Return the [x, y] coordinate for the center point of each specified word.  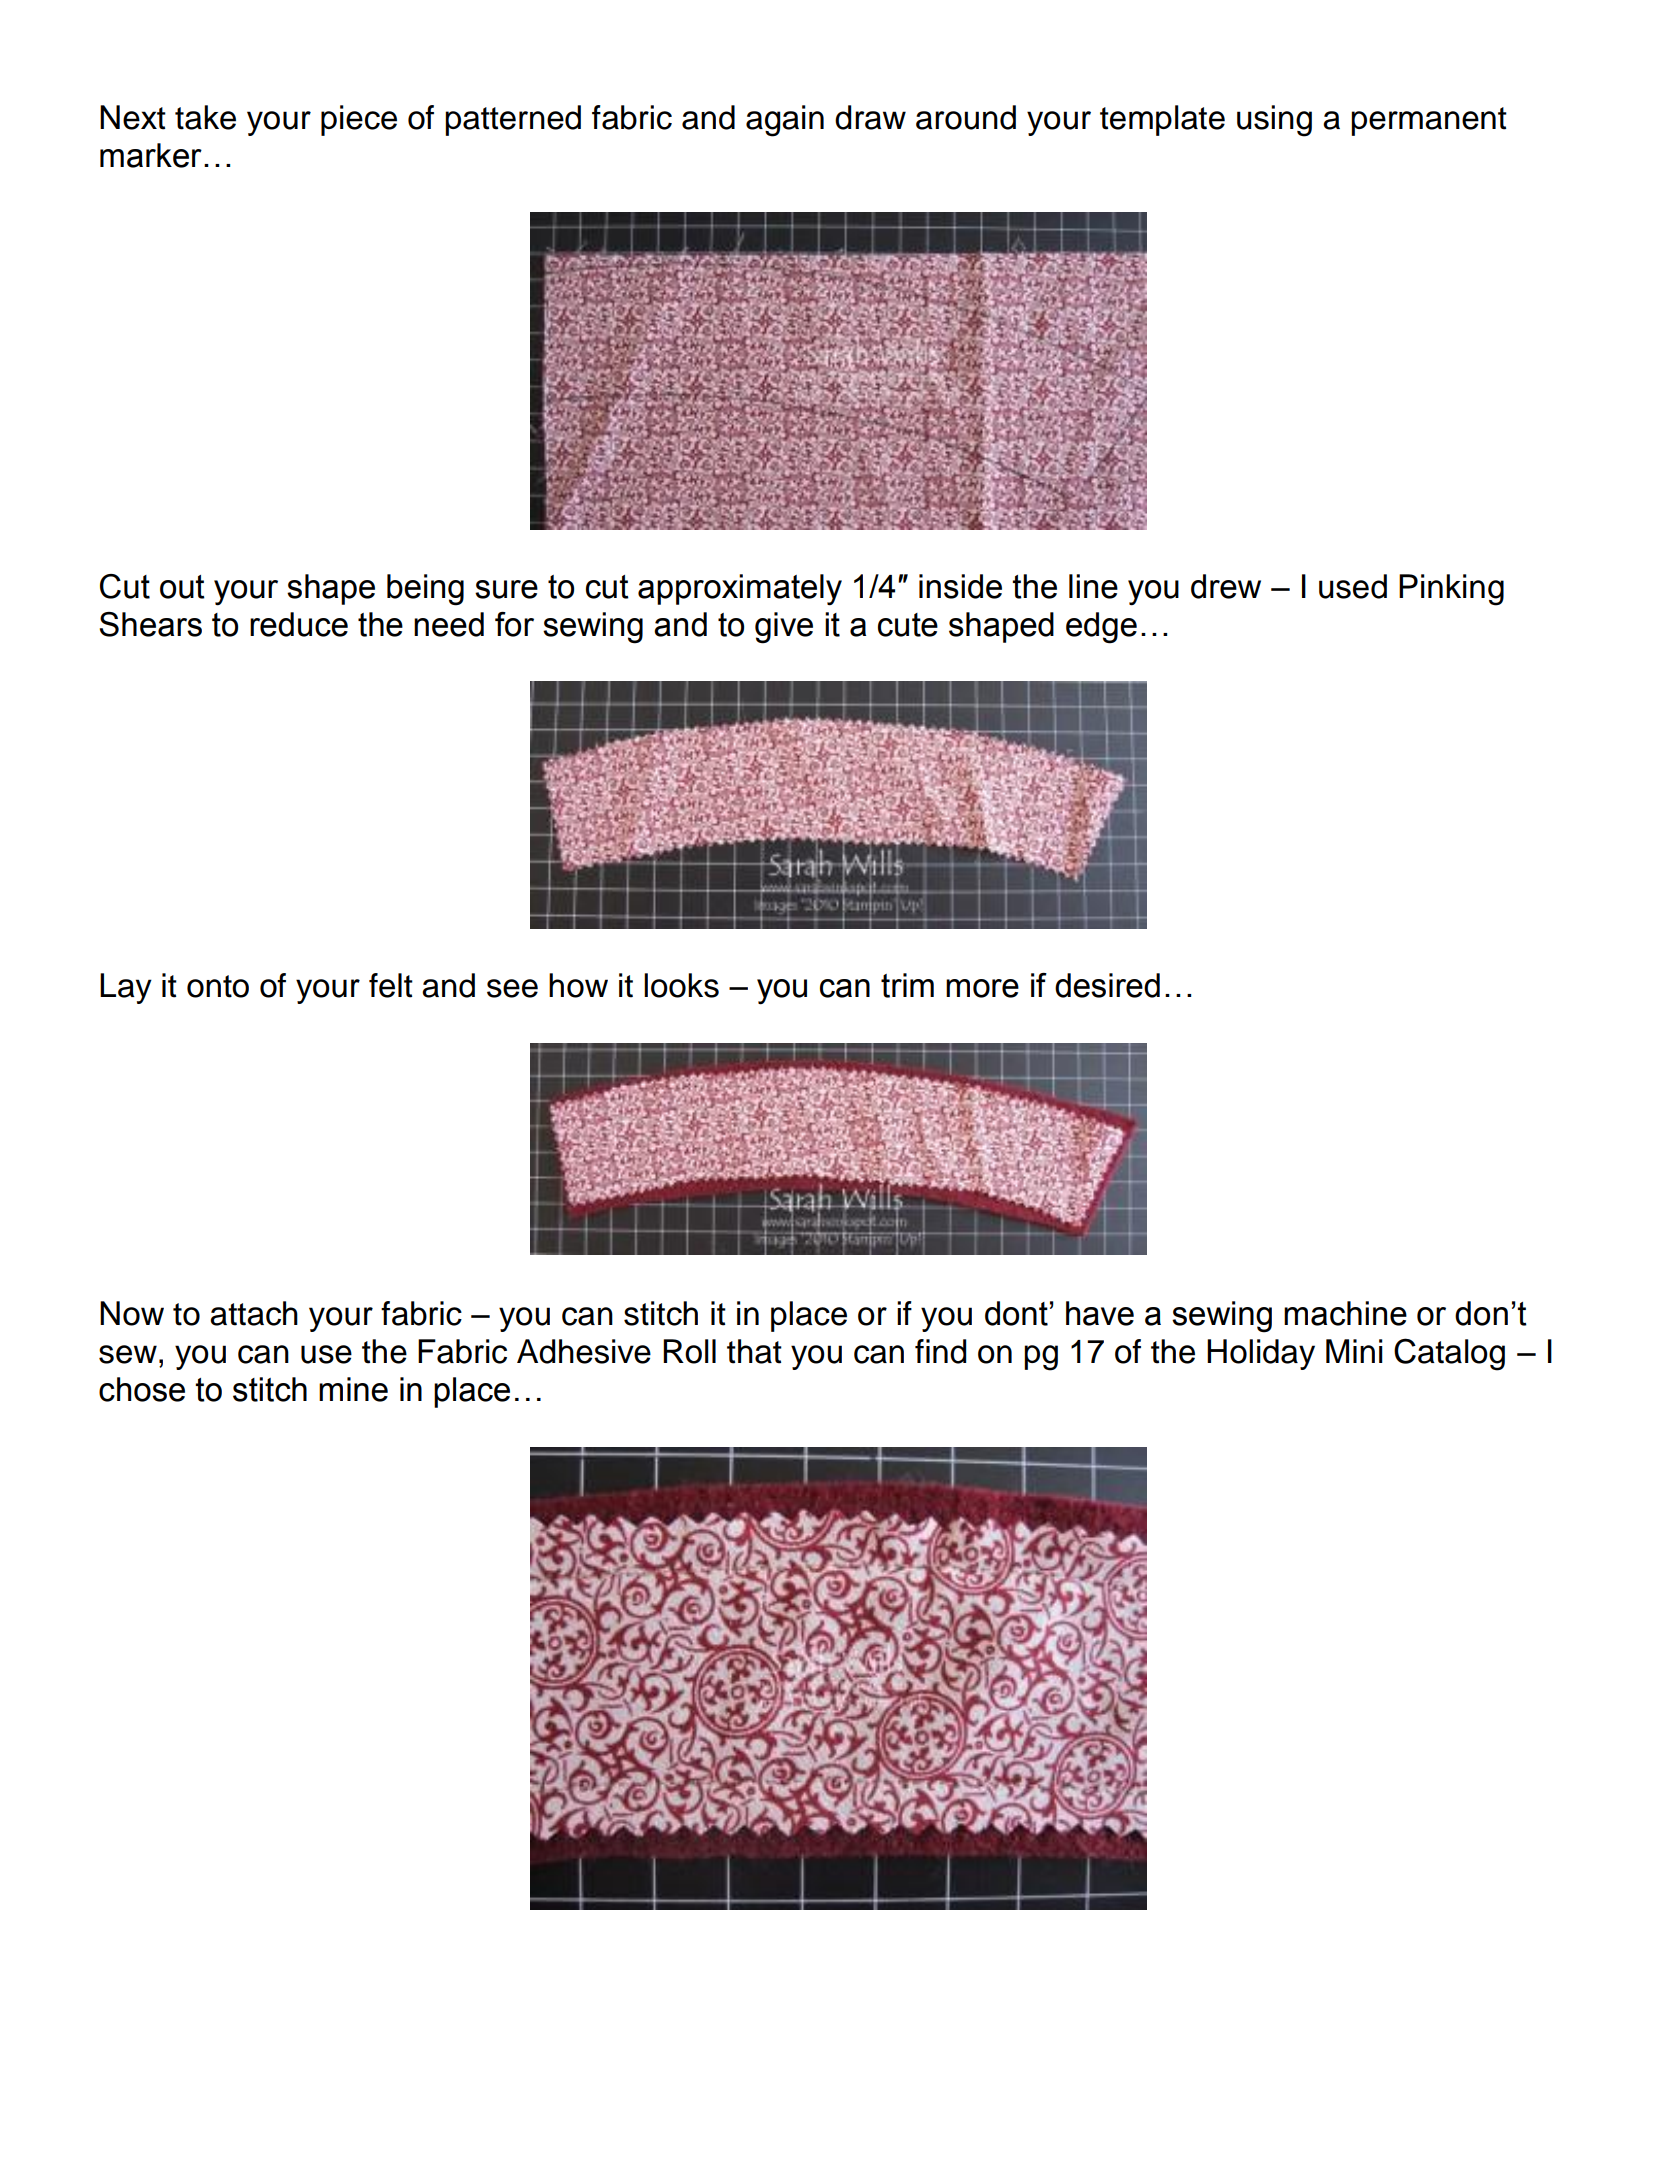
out [182, 587]
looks [681, 985]
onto [218, 986]
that [754, 1351]
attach [254, 1313]
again [785, 121]
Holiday [1261, 1354]
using [1274, 121]
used [1353, 586]
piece [359, 120]
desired [1107, 985]
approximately [740, 590]
